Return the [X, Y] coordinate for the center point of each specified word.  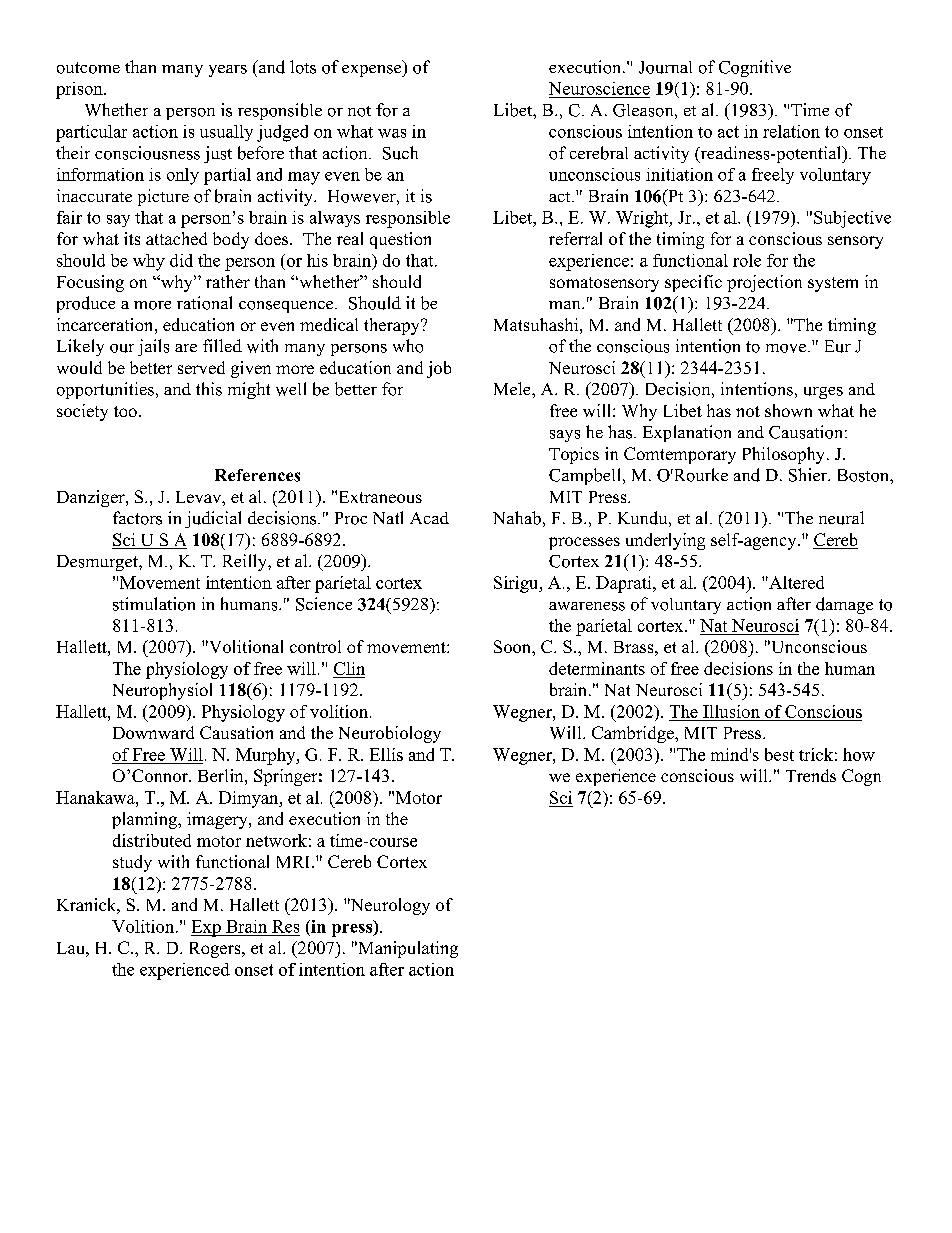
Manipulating [407, 949]
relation [791, 131]
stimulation [154, 604]
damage [844, 605]
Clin [349, 670]
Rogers [216, 950]
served [201, 367]
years [228, 71]
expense [373, 71]
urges [823, 393]
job [439, 369]
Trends [811, 775]
